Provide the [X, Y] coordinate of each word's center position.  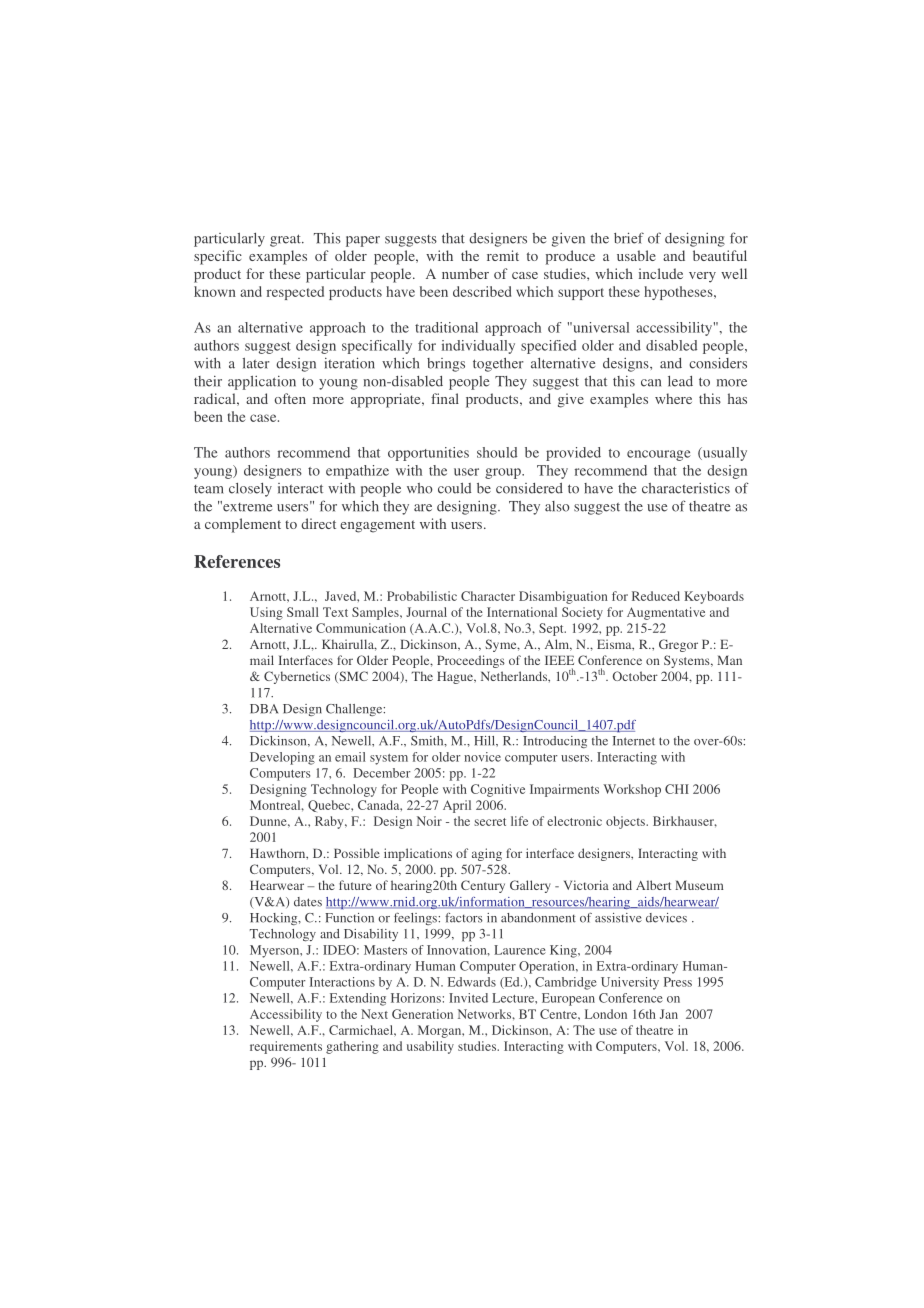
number [465, 273]
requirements [286, 1047]
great [286, 240]
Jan [669, 1014]
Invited [468, 998]
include [661, 273]
